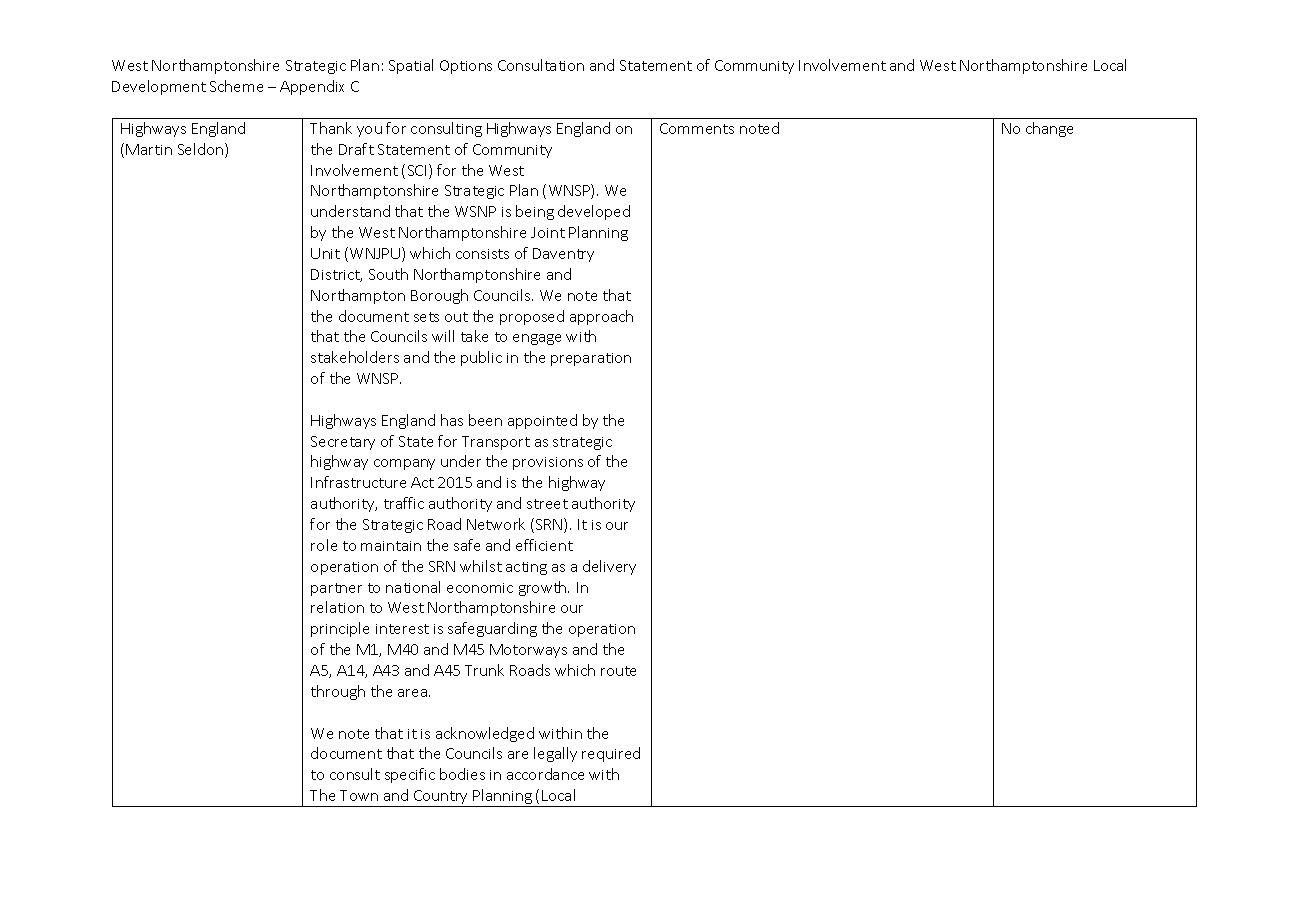  What do you see at coordinates (359, 795) in the image?
I see `Town` at bounding box center [359, 795].
